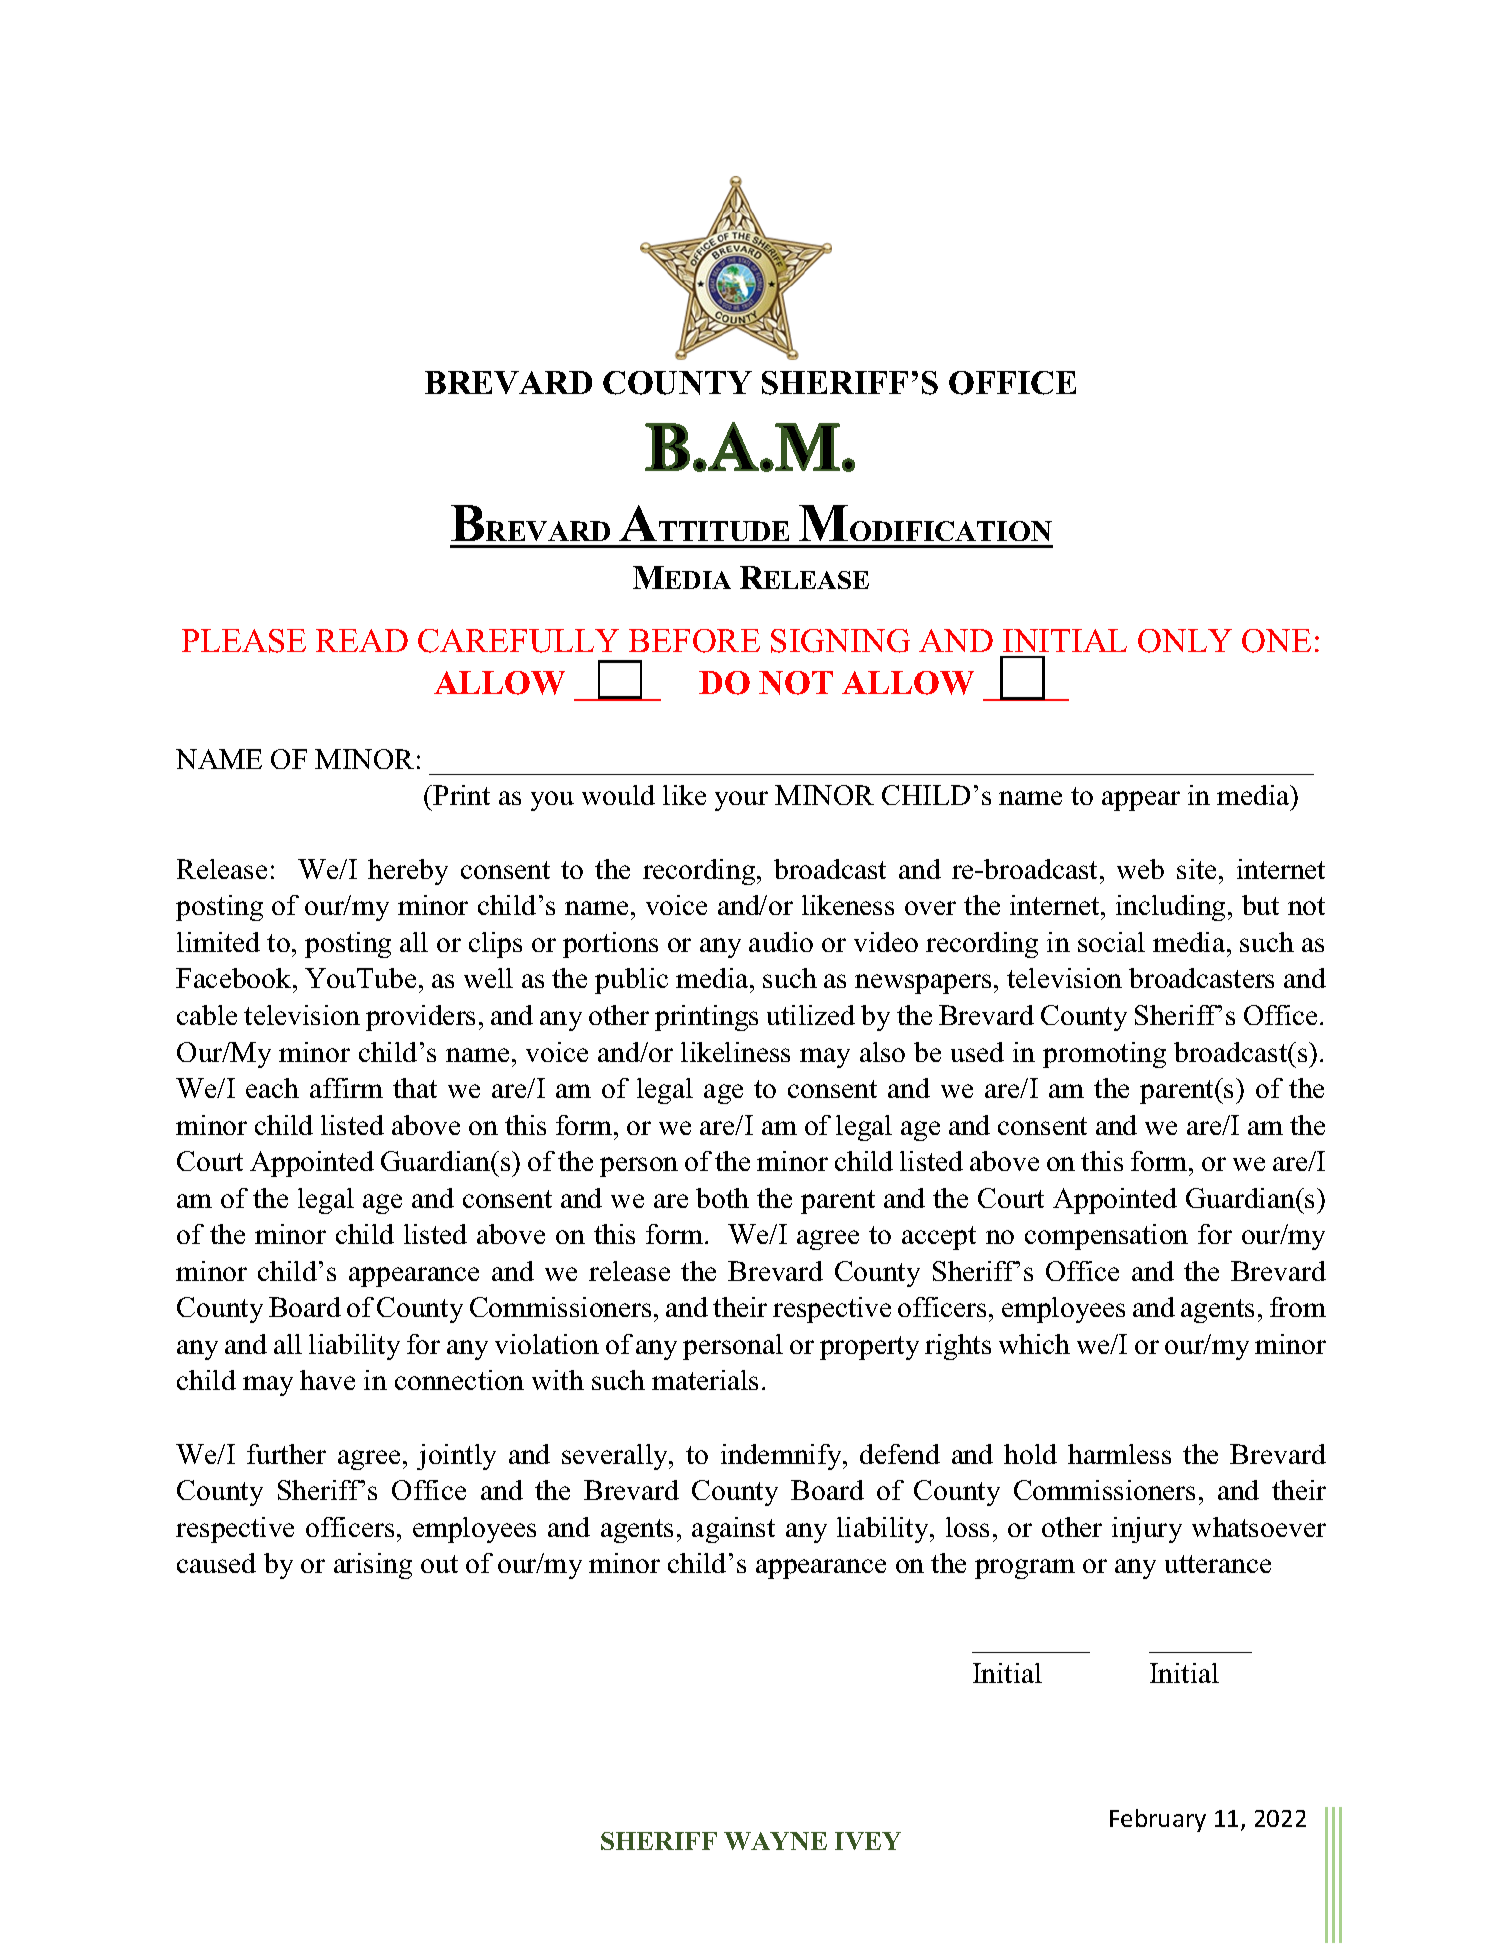 The image size is (1503, 1945). I want to click on February, so click(1158, 1820).
